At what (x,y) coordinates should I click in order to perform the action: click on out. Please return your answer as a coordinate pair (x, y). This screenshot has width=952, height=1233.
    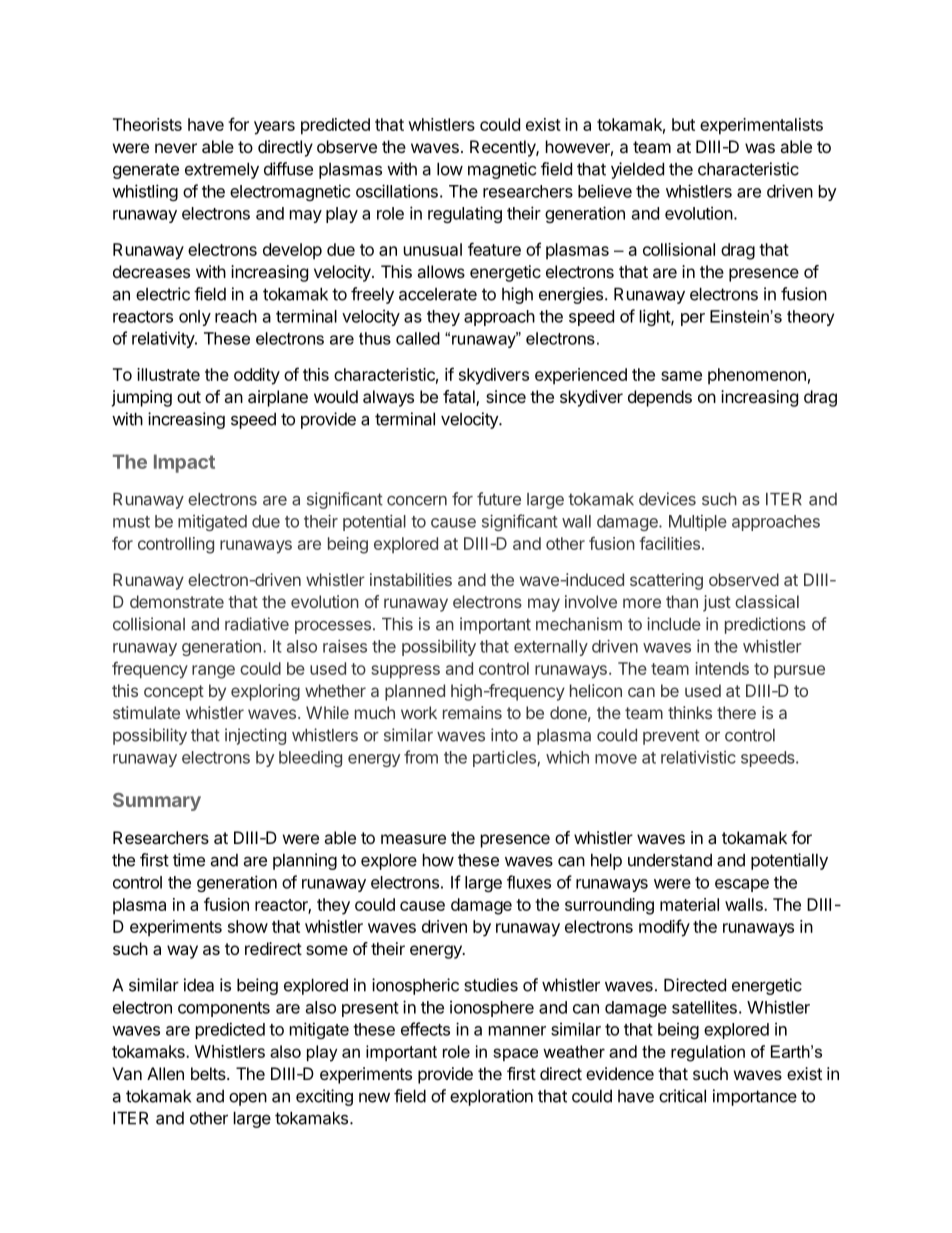
    Looking at the image, I should click on (189, 397).
